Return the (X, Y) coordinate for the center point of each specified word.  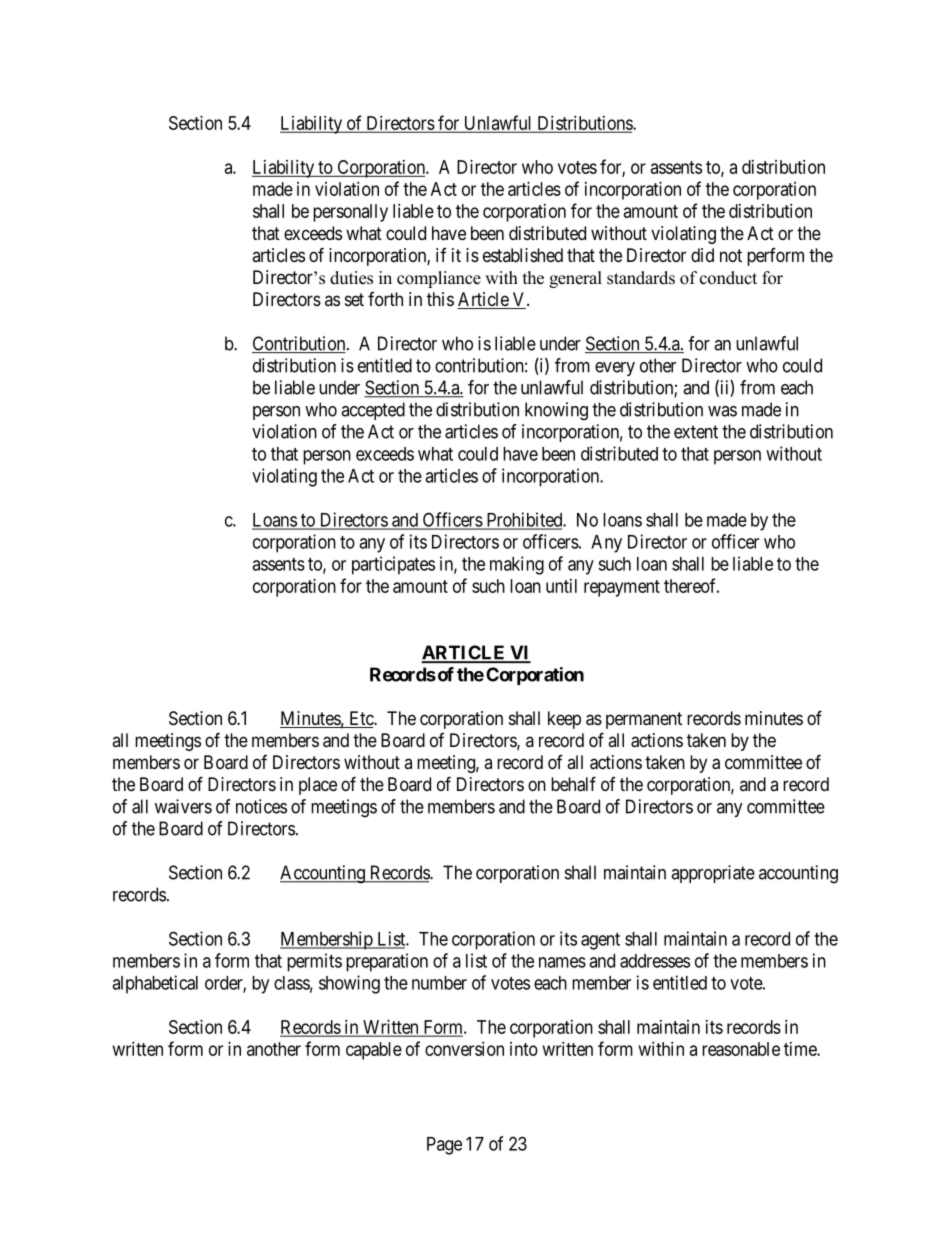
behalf (573, 784)
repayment (622, 588)
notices (261, 806)
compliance (439, 279)
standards (641, 278)
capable (374, 1051)
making (517, 565)
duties (351, 278)
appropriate (713, 874)
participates (393, 565)
